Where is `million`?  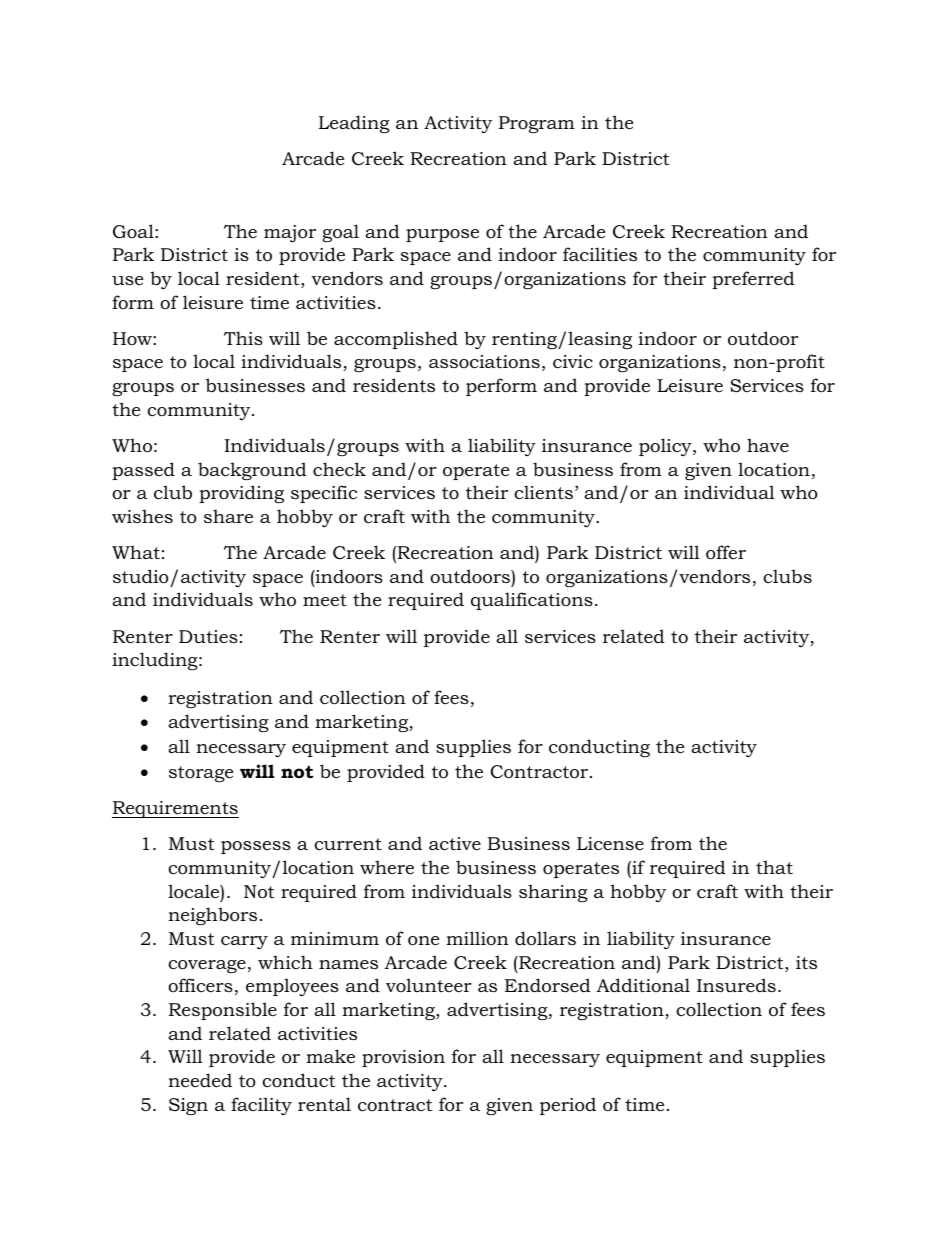
million is located at coordinates (477, 938).
